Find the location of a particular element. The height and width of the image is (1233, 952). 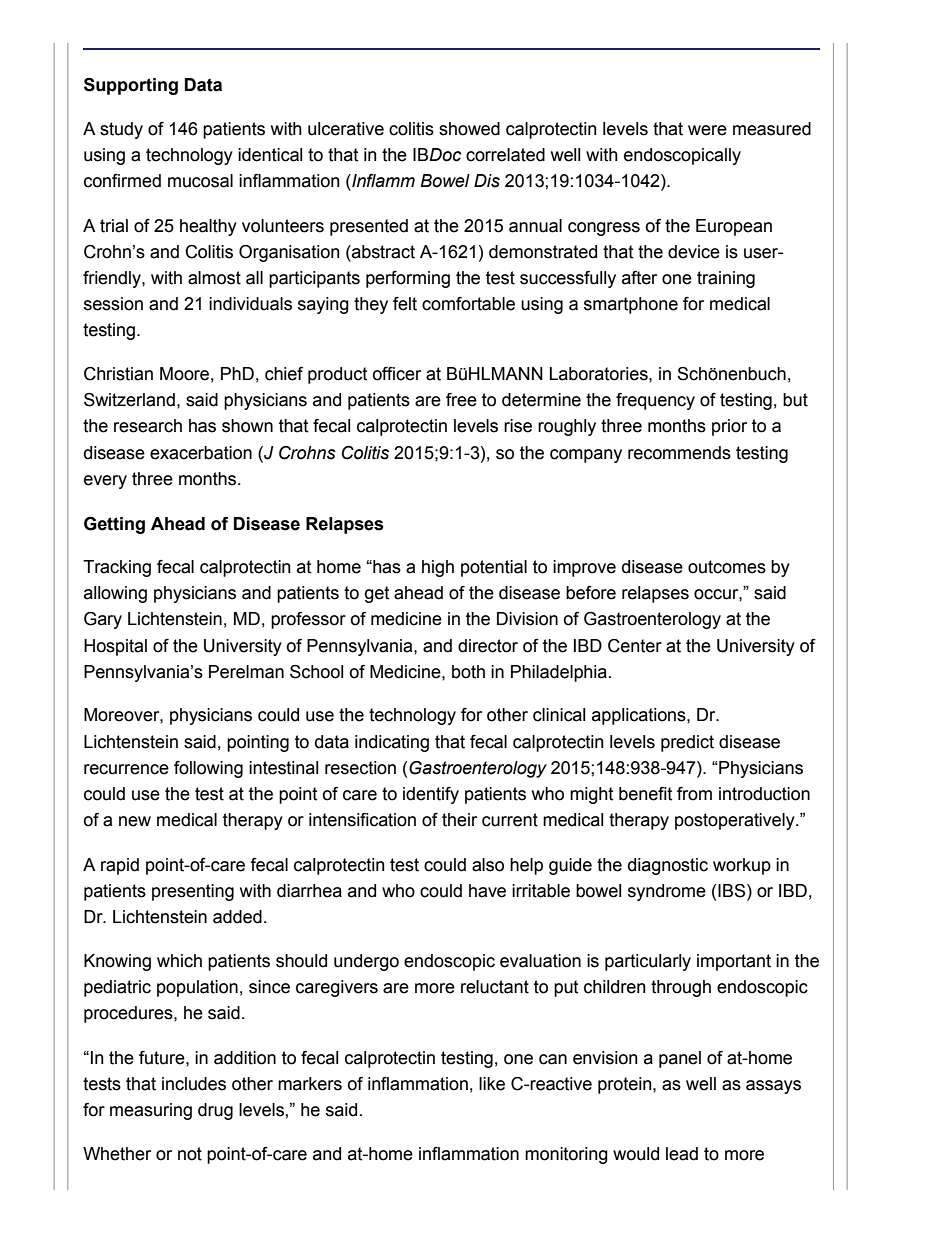

outcomes is located at coordinates (727, 567).
